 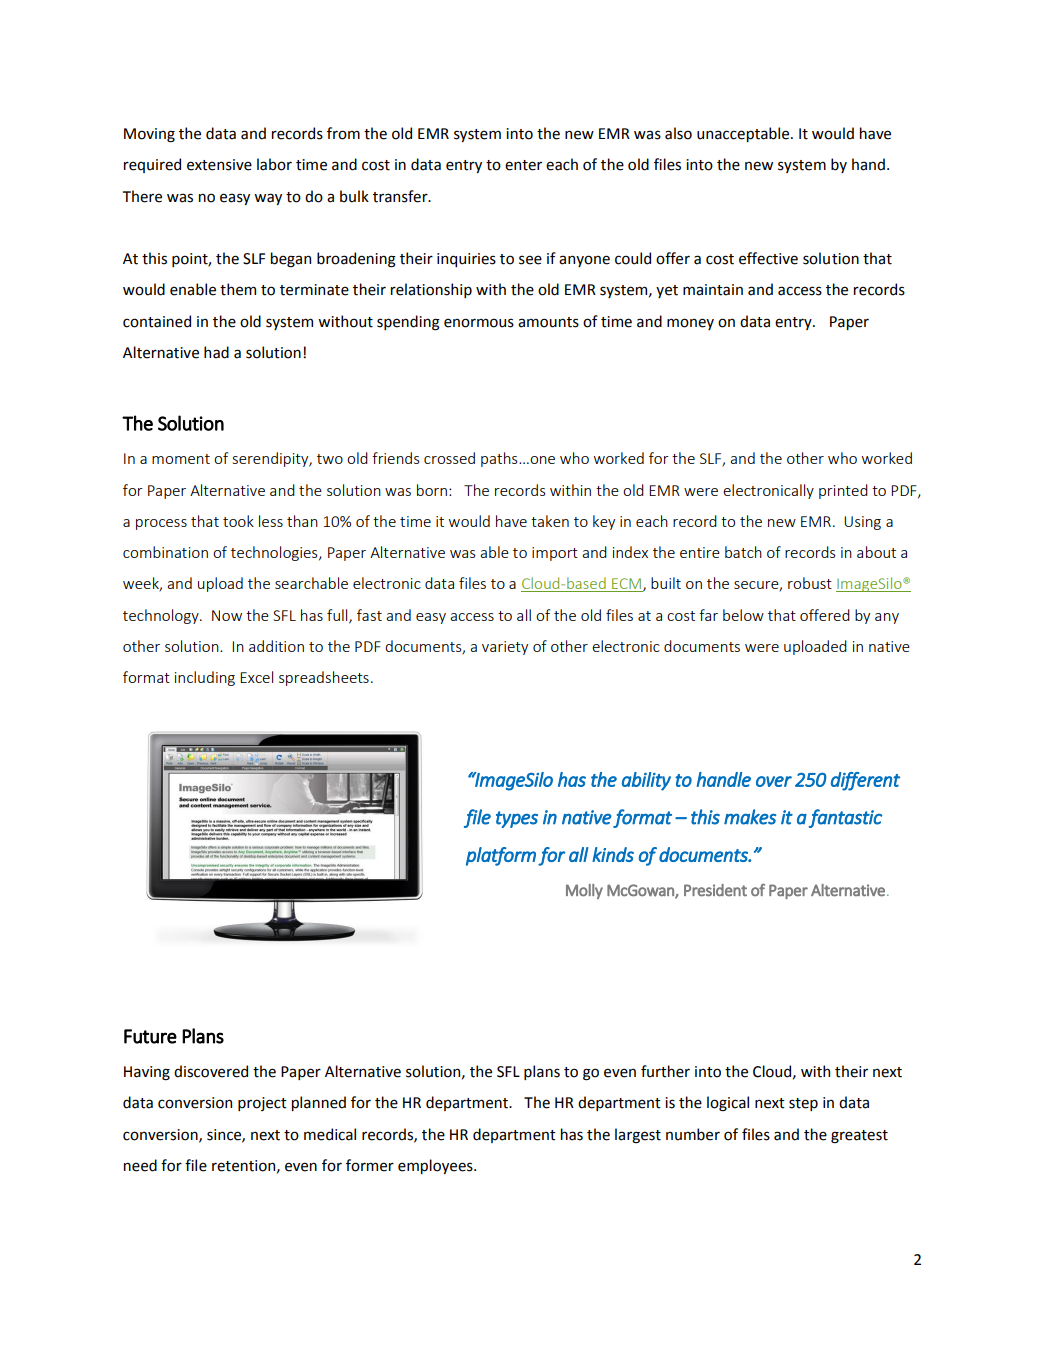 I want to click on project, so click(x=262, y=1104).
